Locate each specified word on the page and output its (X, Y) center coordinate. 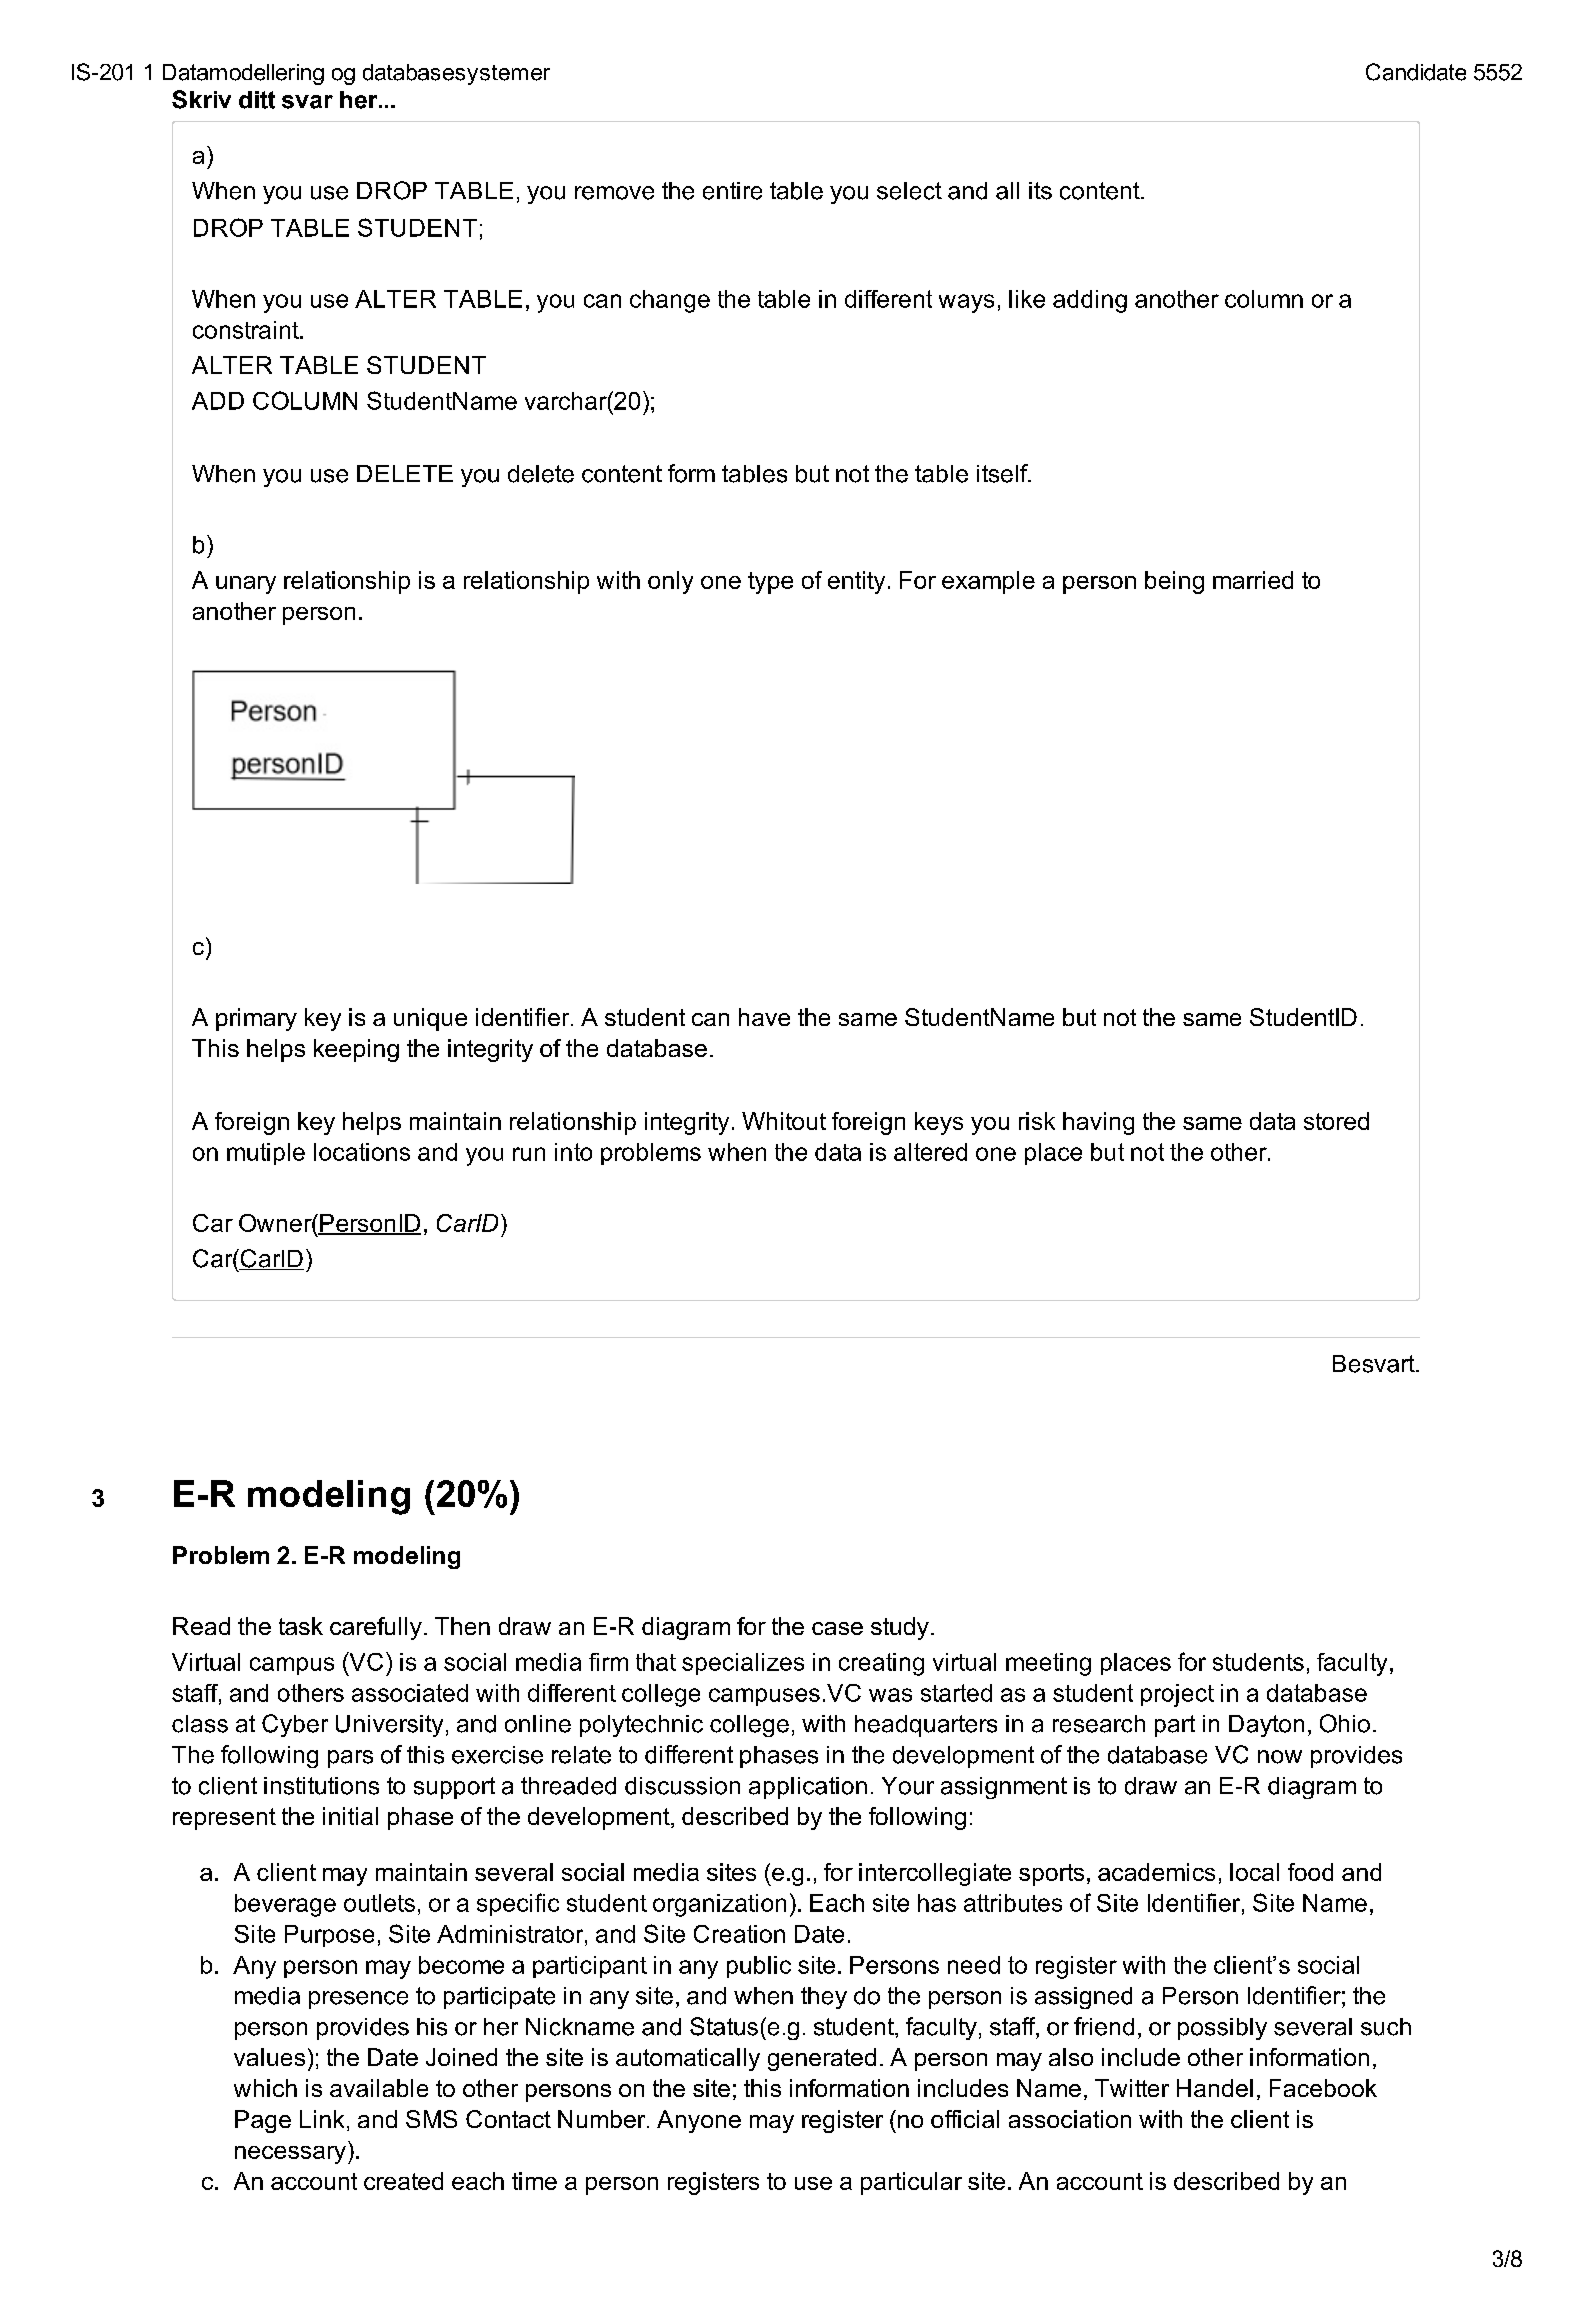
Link (322, 2119)
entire (732, 191)
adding (1090, 301)
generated (822, 2059)
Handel (1215, 2088)
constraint (247, 330)
